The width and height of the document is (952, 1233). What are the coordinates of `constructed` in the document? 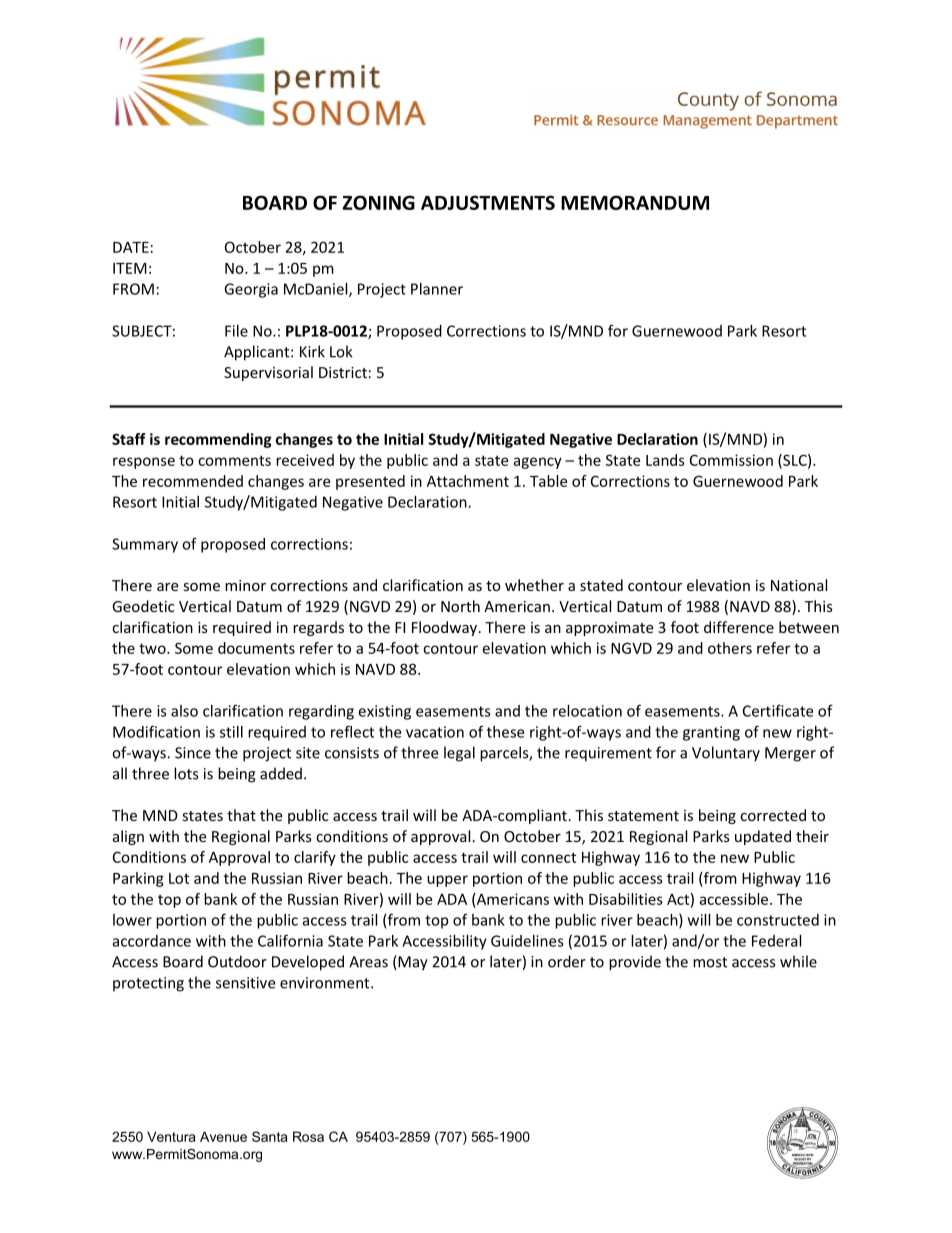 It's located at (778, 920).
